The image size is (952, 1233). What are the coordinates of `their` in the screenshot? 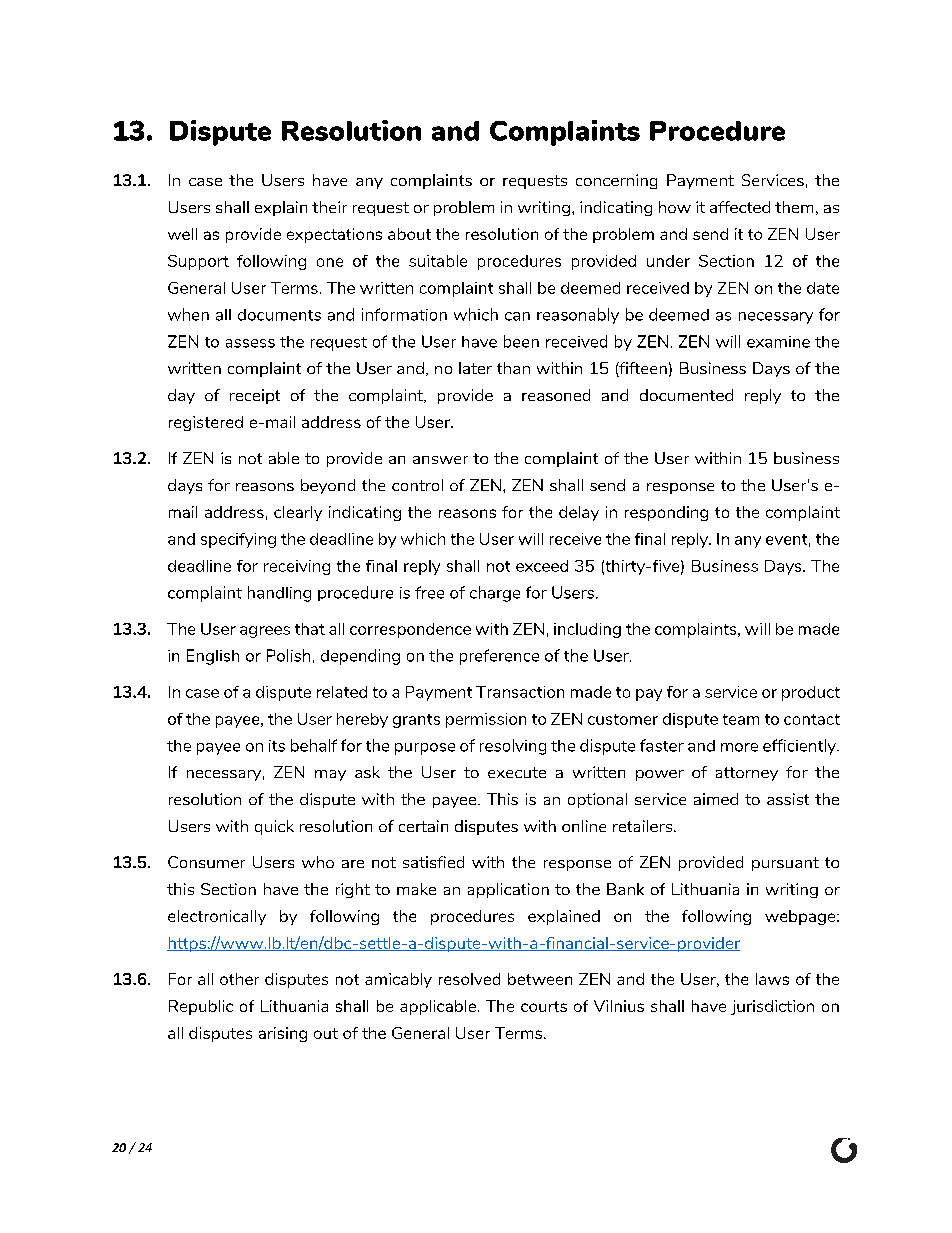 It's located at (329, 207).
